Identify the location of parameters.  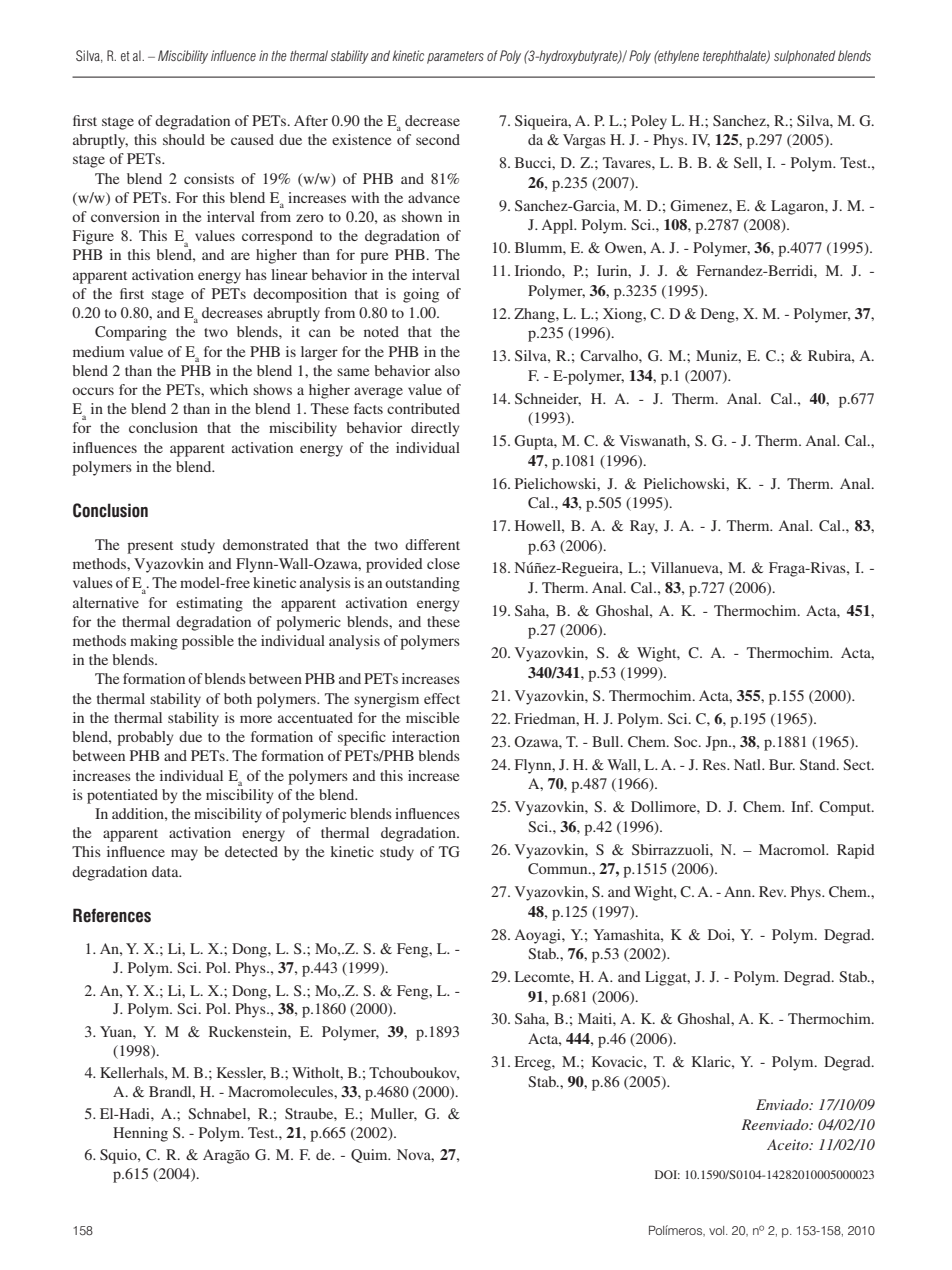
(455, 57).
